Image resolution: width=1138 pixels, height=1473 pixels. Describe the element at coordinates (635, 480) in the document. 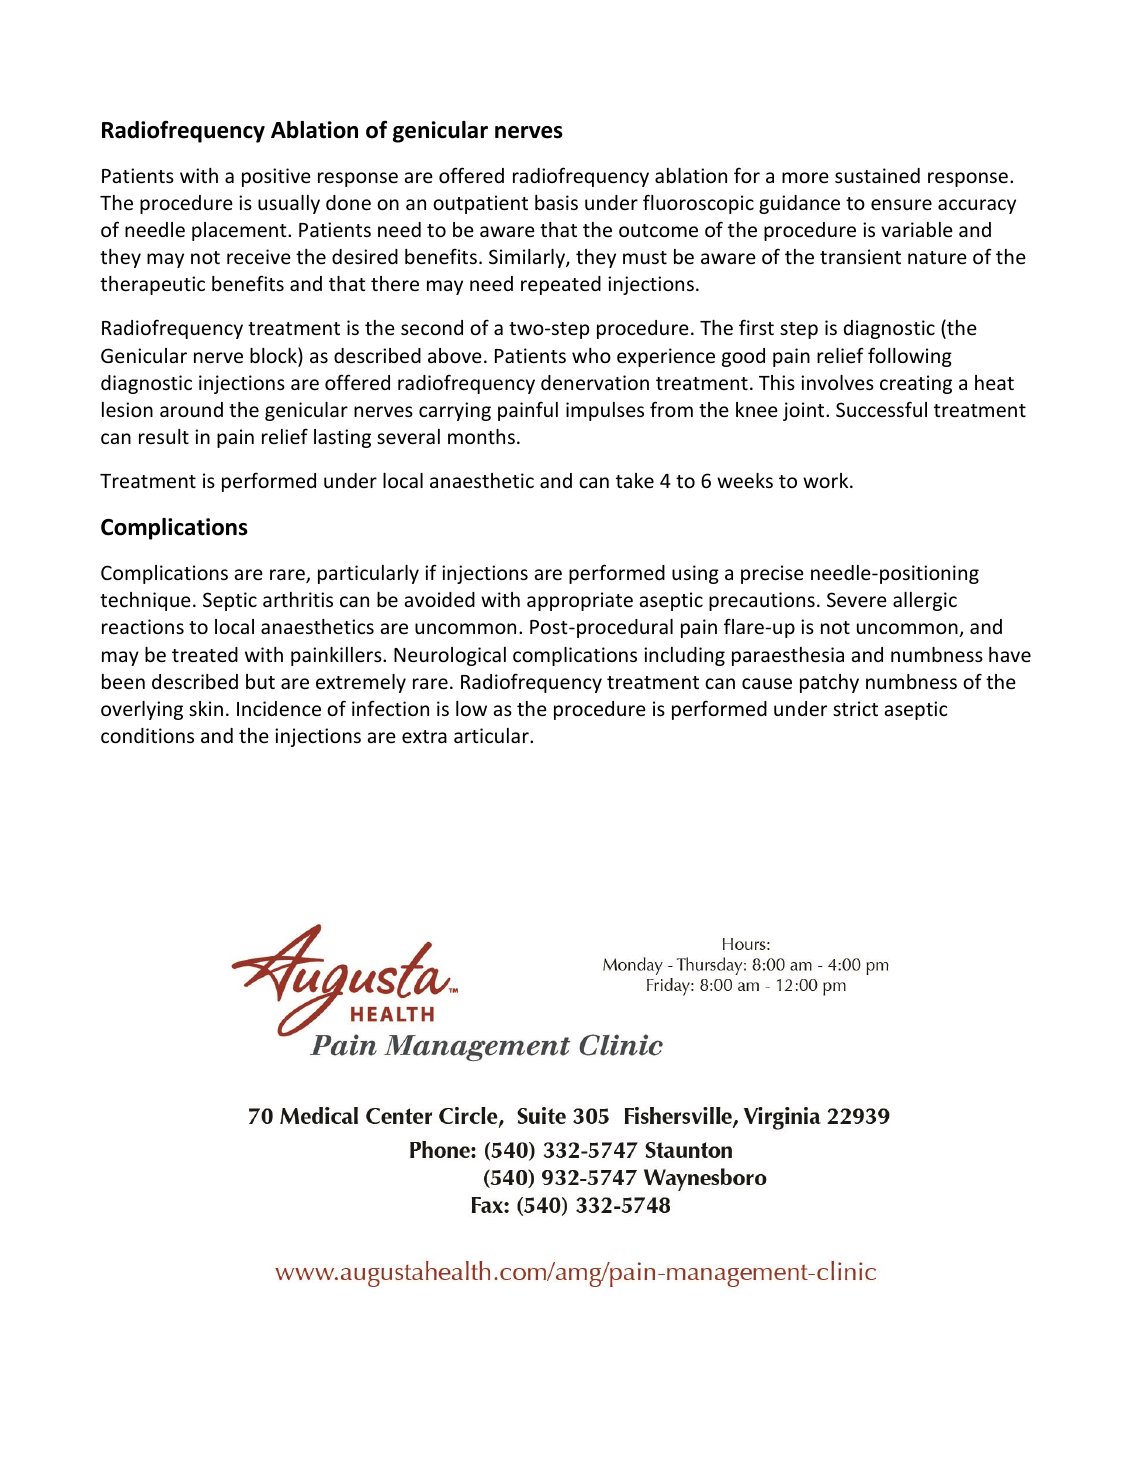

I see `take` at that location.
